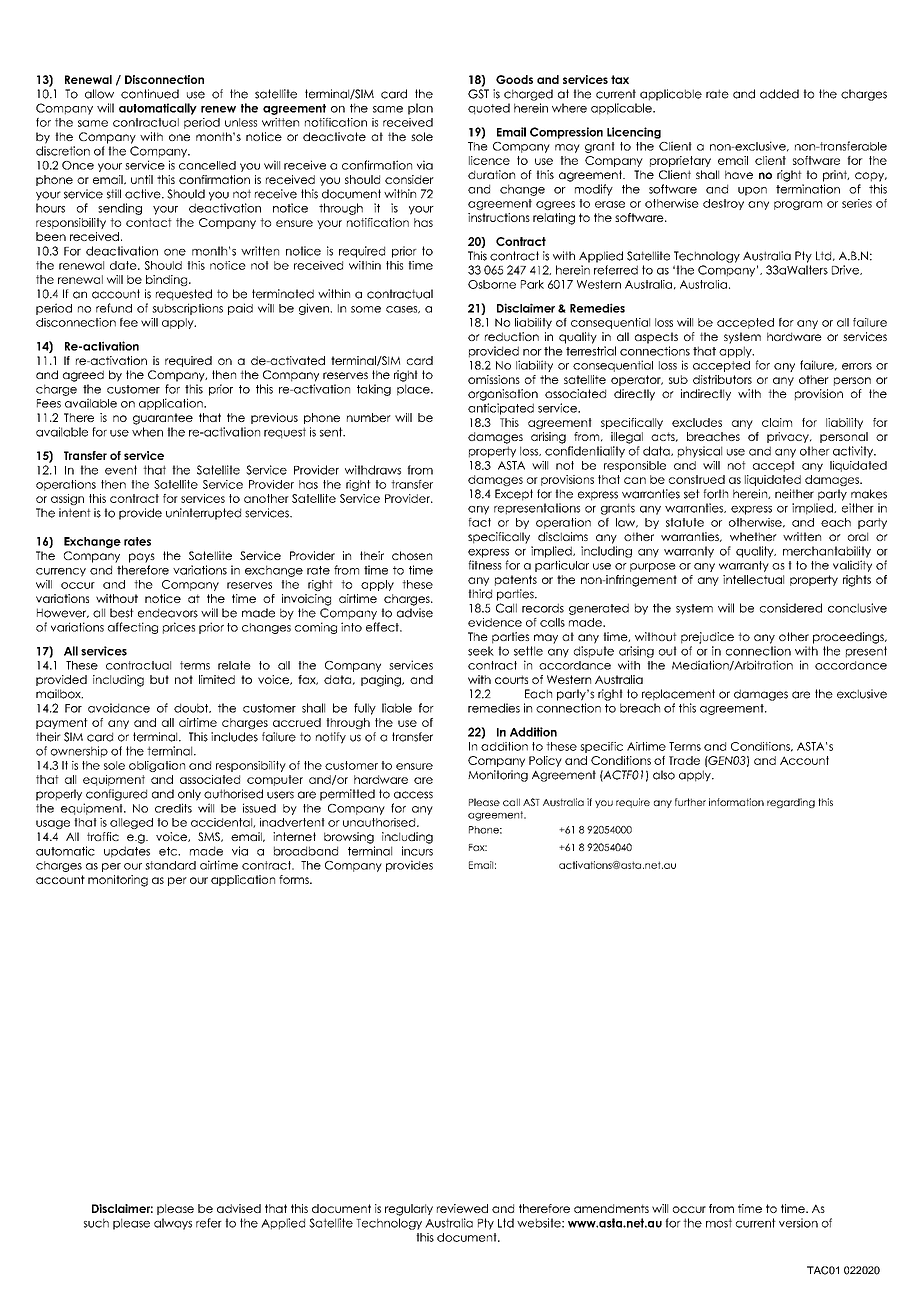 Image resolution: width=924 pixels, height=1308 pixels. I want to click on quoted, so click(489, 109).
